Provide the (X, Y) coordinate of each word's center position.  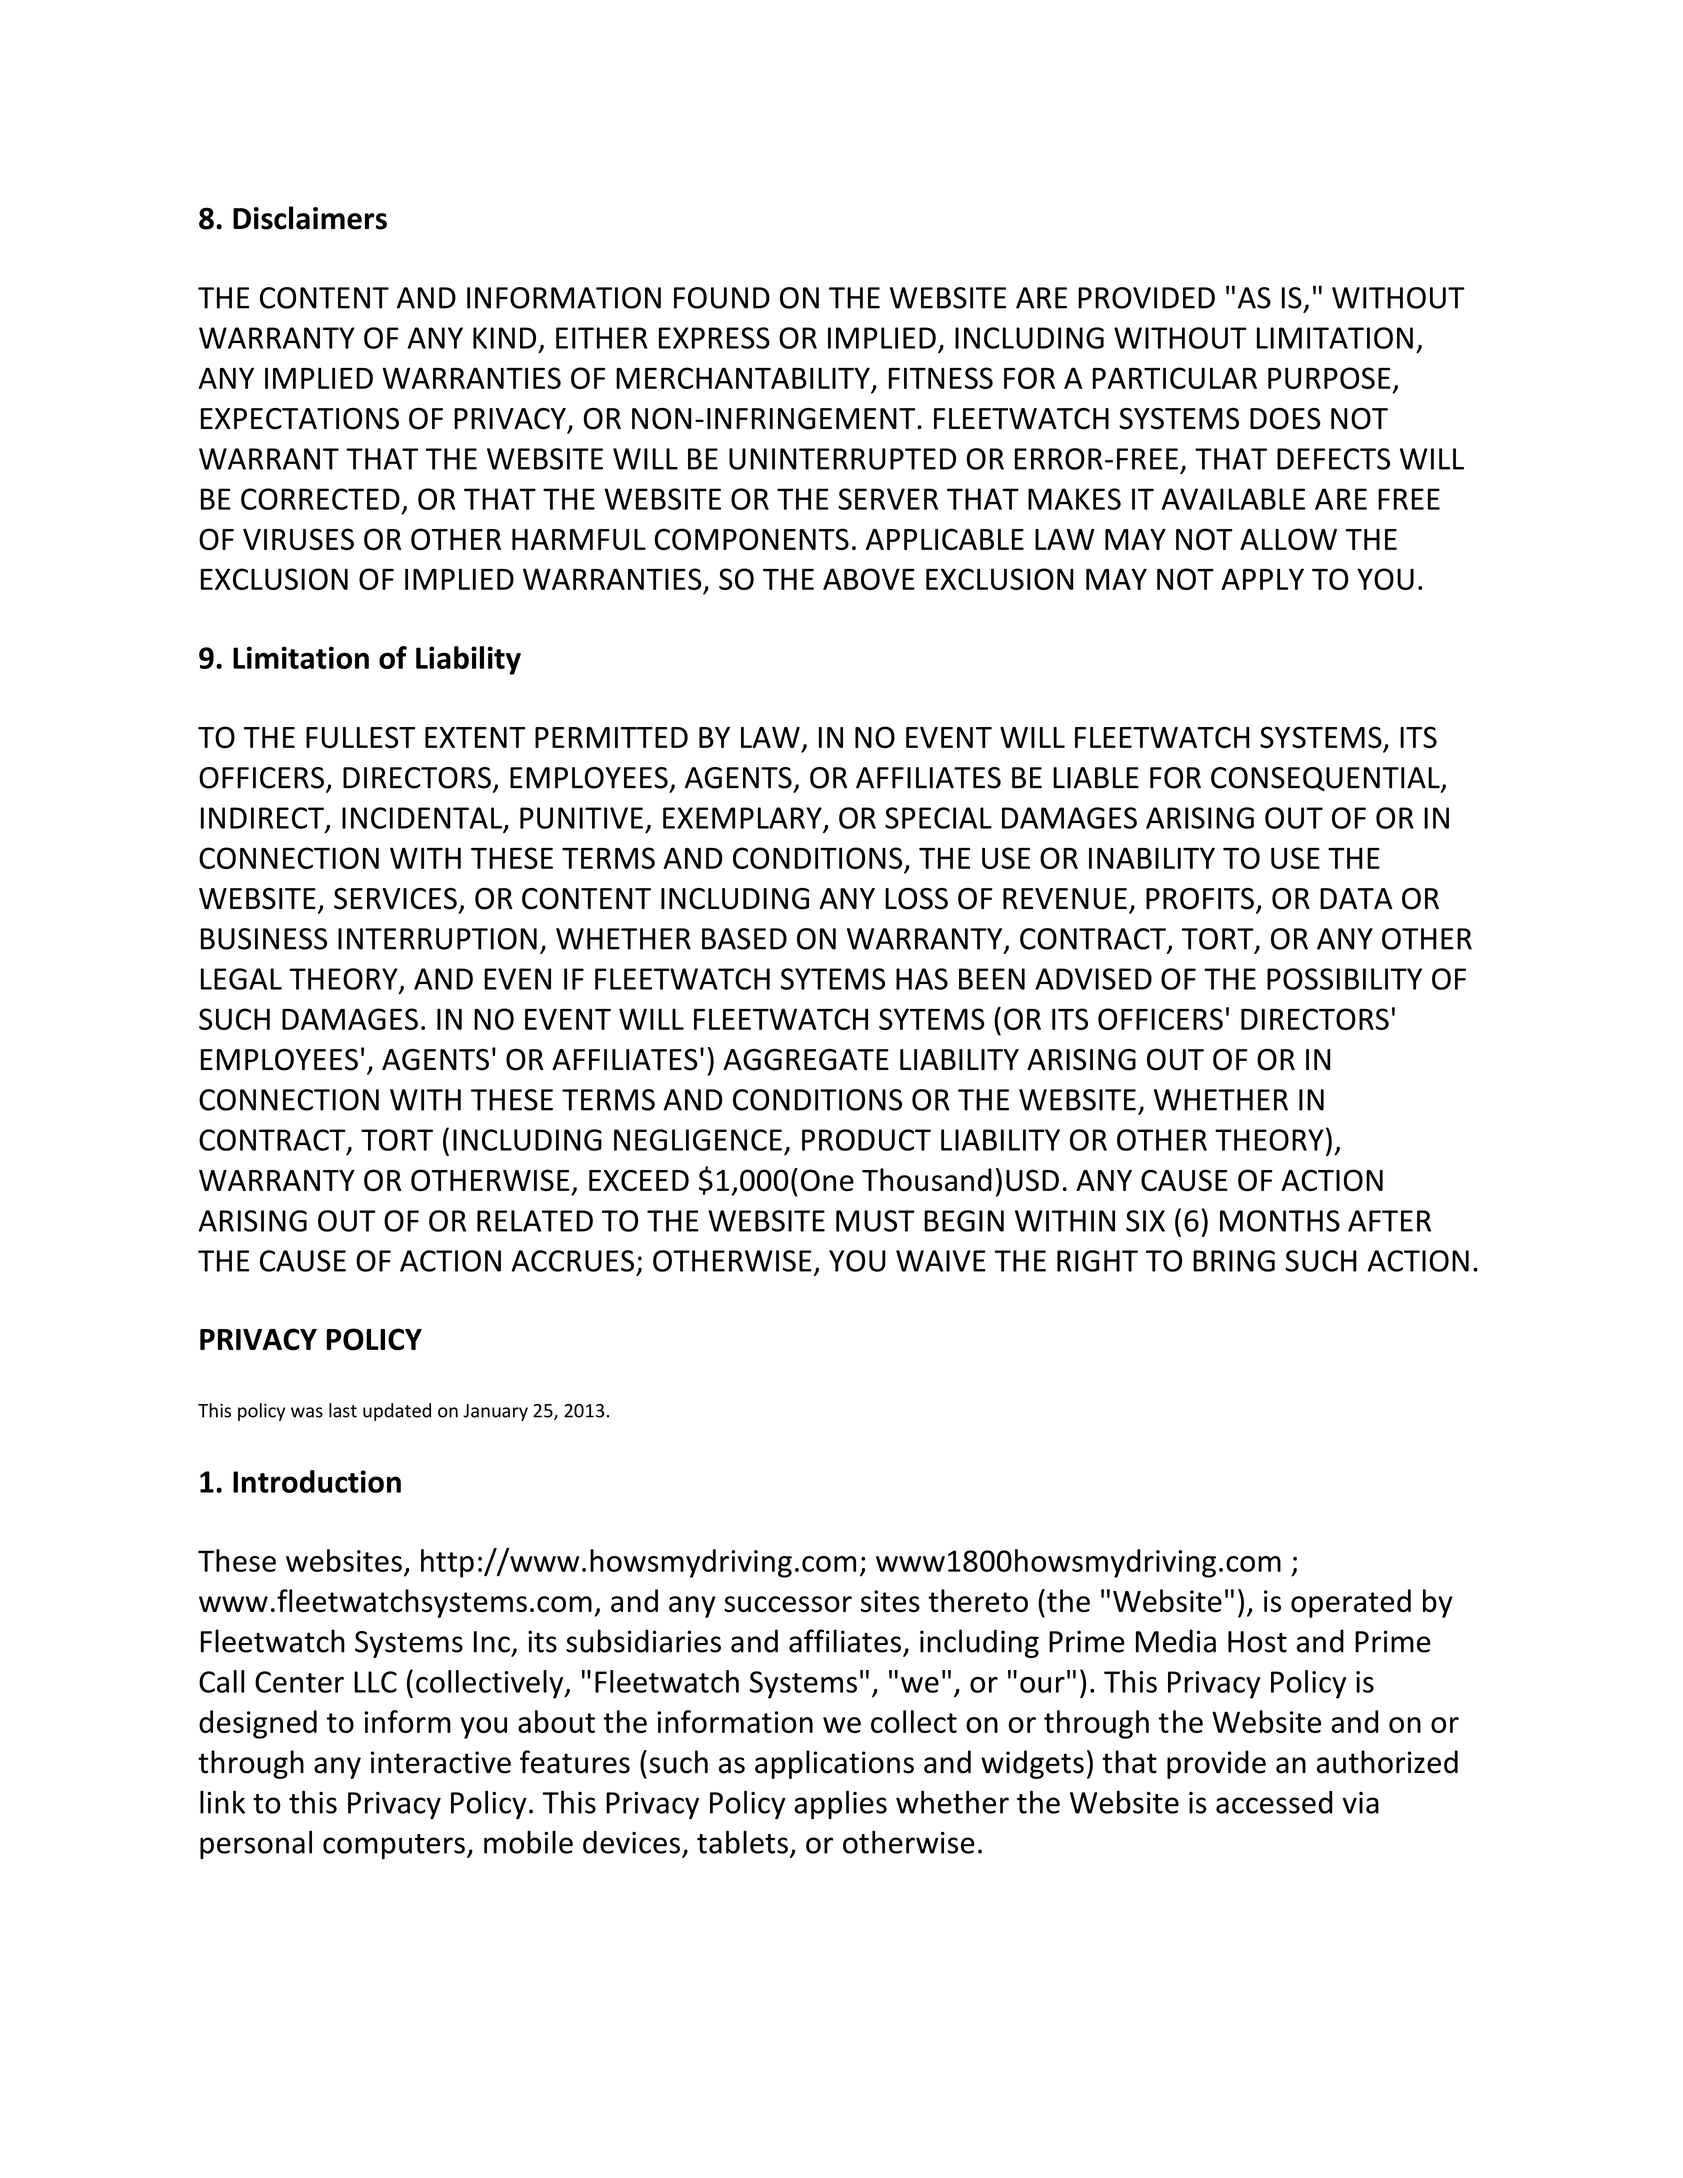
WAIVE (941, 1261)
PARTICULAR (1175, 378)
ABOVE (869, 579)
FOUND (722, 298)
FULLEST (360, 737)
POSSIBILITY (1344, 979)
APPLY (1262, 579)
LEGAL (241, 979)
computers (394, 1846)
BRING (1234, 1261)
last (343, 1410)
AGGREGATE (806, 1060)
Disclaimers (310, 218)
